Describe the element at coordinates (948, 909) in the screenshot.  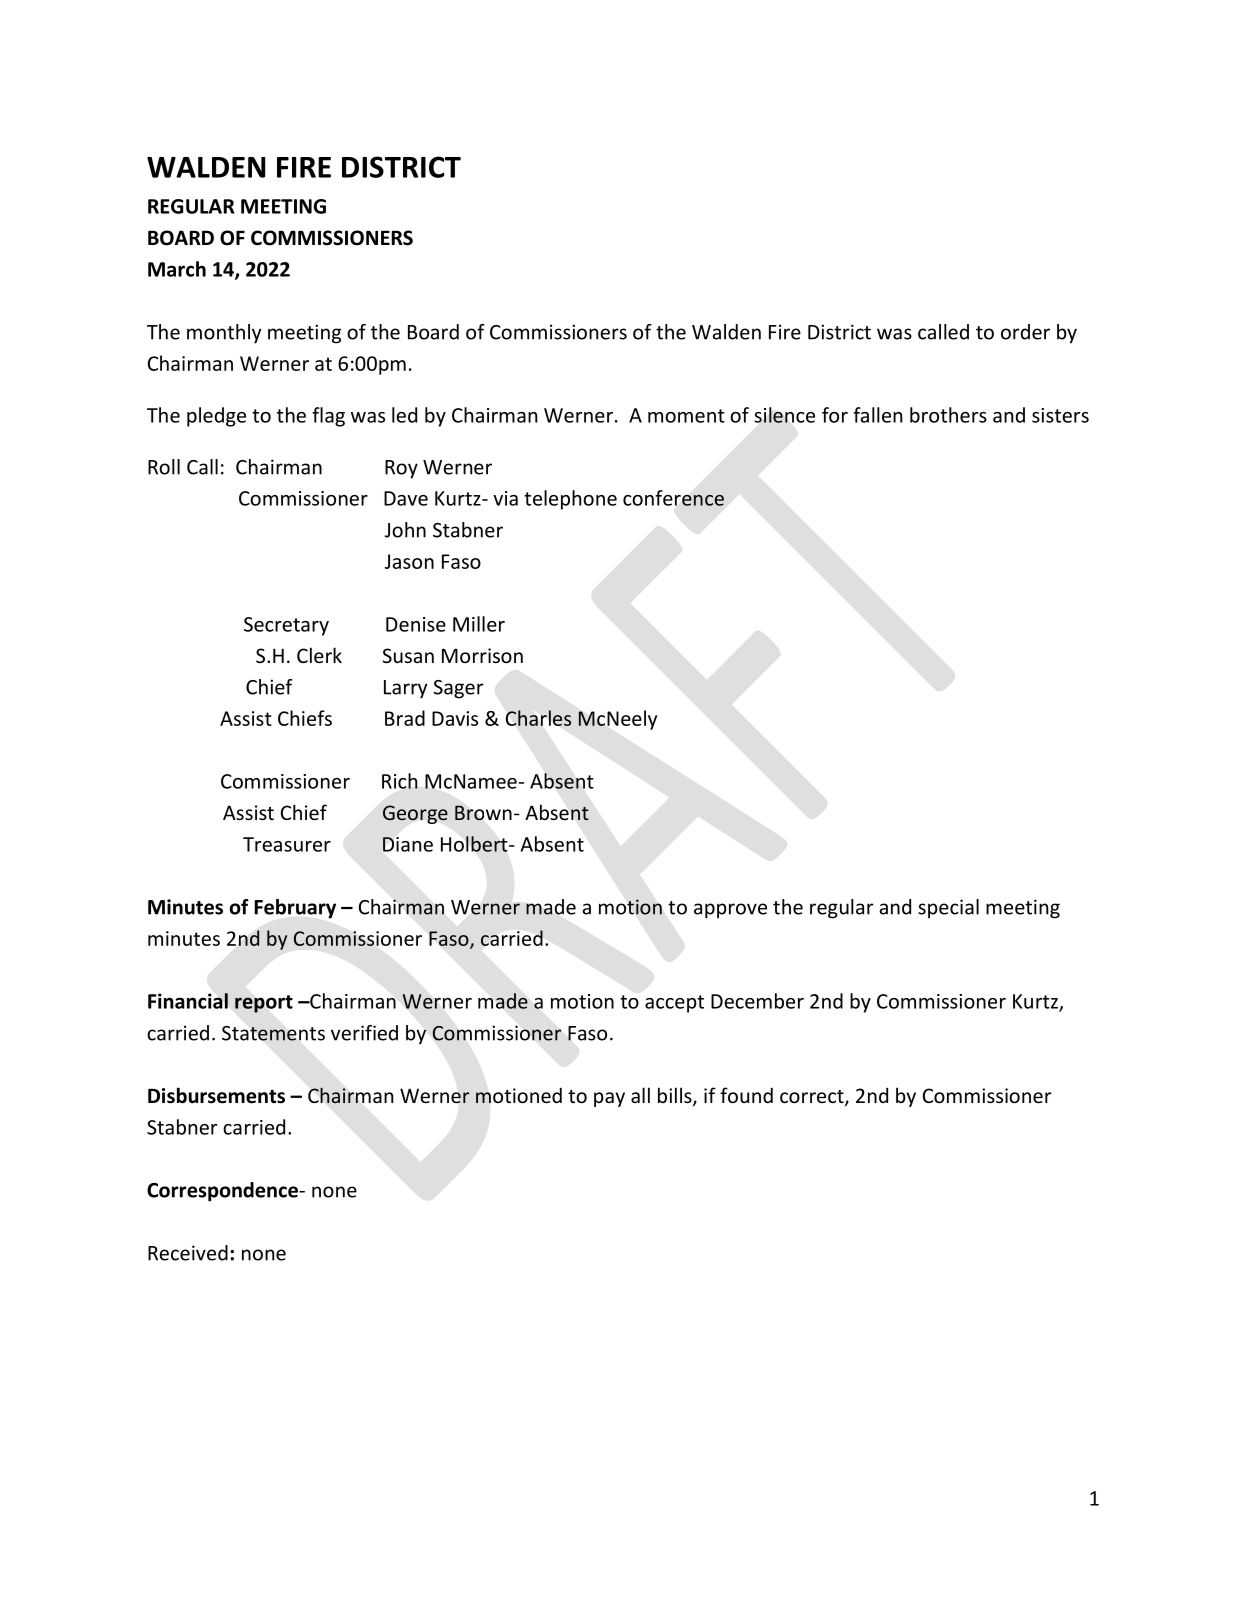
I see `special` at that location.
